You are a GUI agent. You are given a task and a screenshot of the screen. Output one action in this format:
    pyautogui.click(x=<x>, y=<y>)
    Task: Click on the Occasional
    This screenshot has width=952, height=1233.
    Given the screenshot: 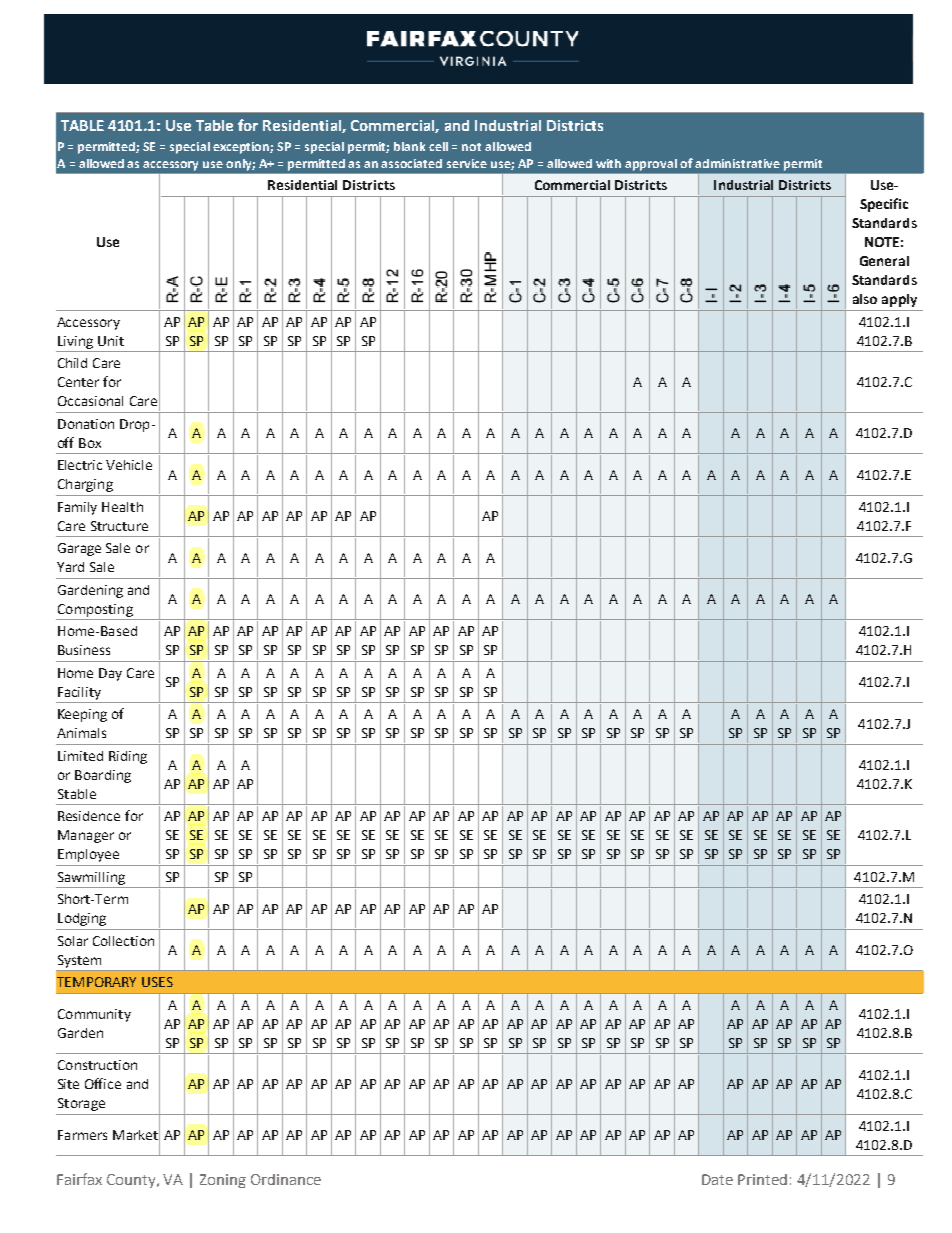 What is the action you would take?
    pyautogui.click(x=90, y=401)
